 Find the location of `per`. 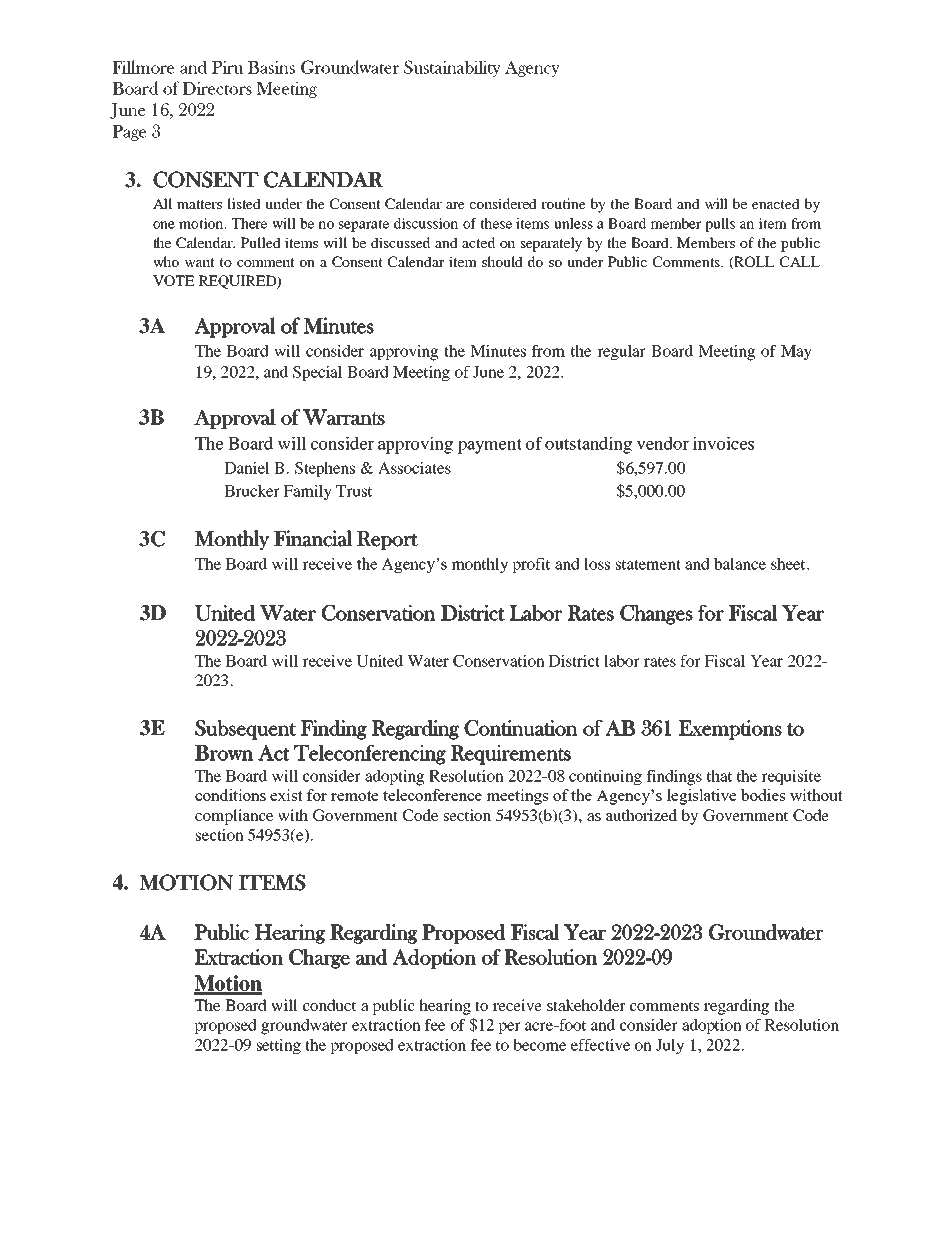

per is located at coordinates (509, 1028).
